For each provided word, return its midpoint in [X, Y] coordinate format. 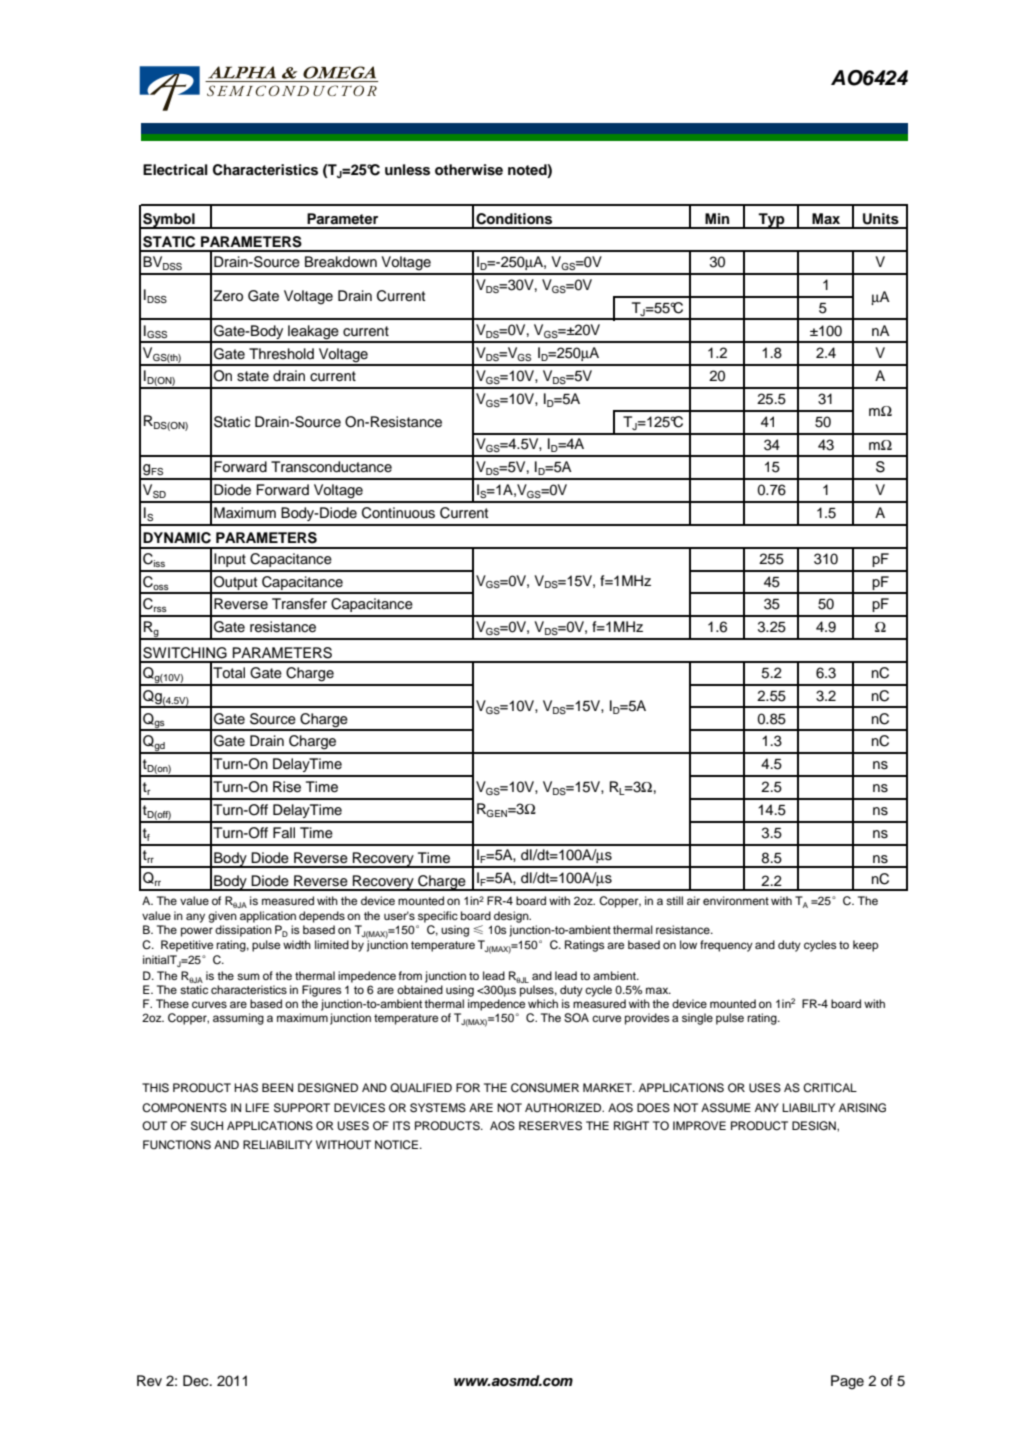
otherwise [469, 170]
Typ [771, 221]
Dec [197, 1380]
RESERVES [550, 1126]
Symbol [169, 221]
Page [847, 1382]
